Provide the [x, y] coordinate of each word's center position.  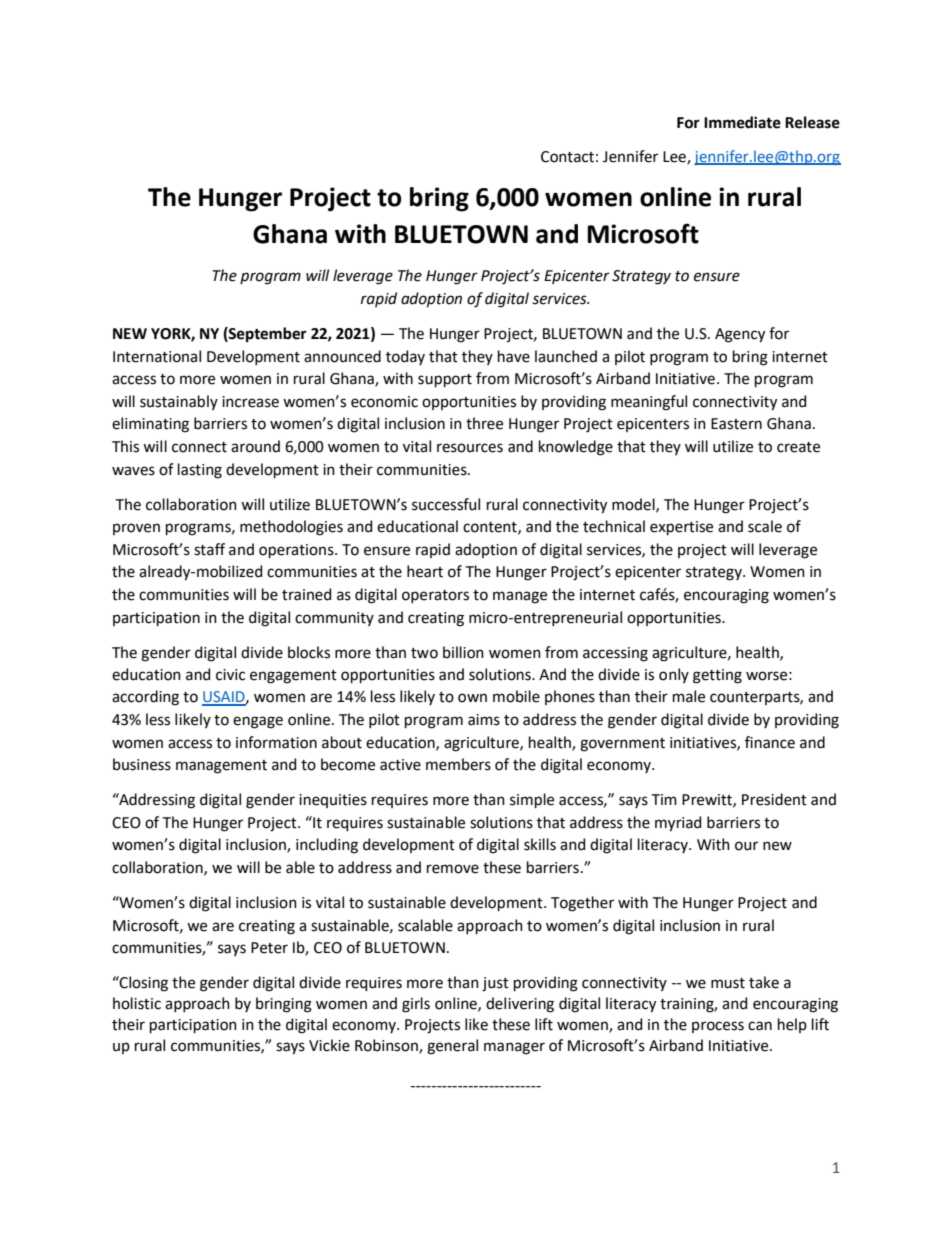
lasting [200, 471]
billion [463, 652]
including [327, 846]
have [514, 356]
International [157, 356]
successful [446, 504]
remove [453, 869]
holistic [137, 1003]
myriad [678, 824]
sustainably [179, 402]
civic [230, 675]
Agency [740, 335]
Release [812, 122]
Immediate [742, 122]
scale [765, 526]
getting [717, 676]
